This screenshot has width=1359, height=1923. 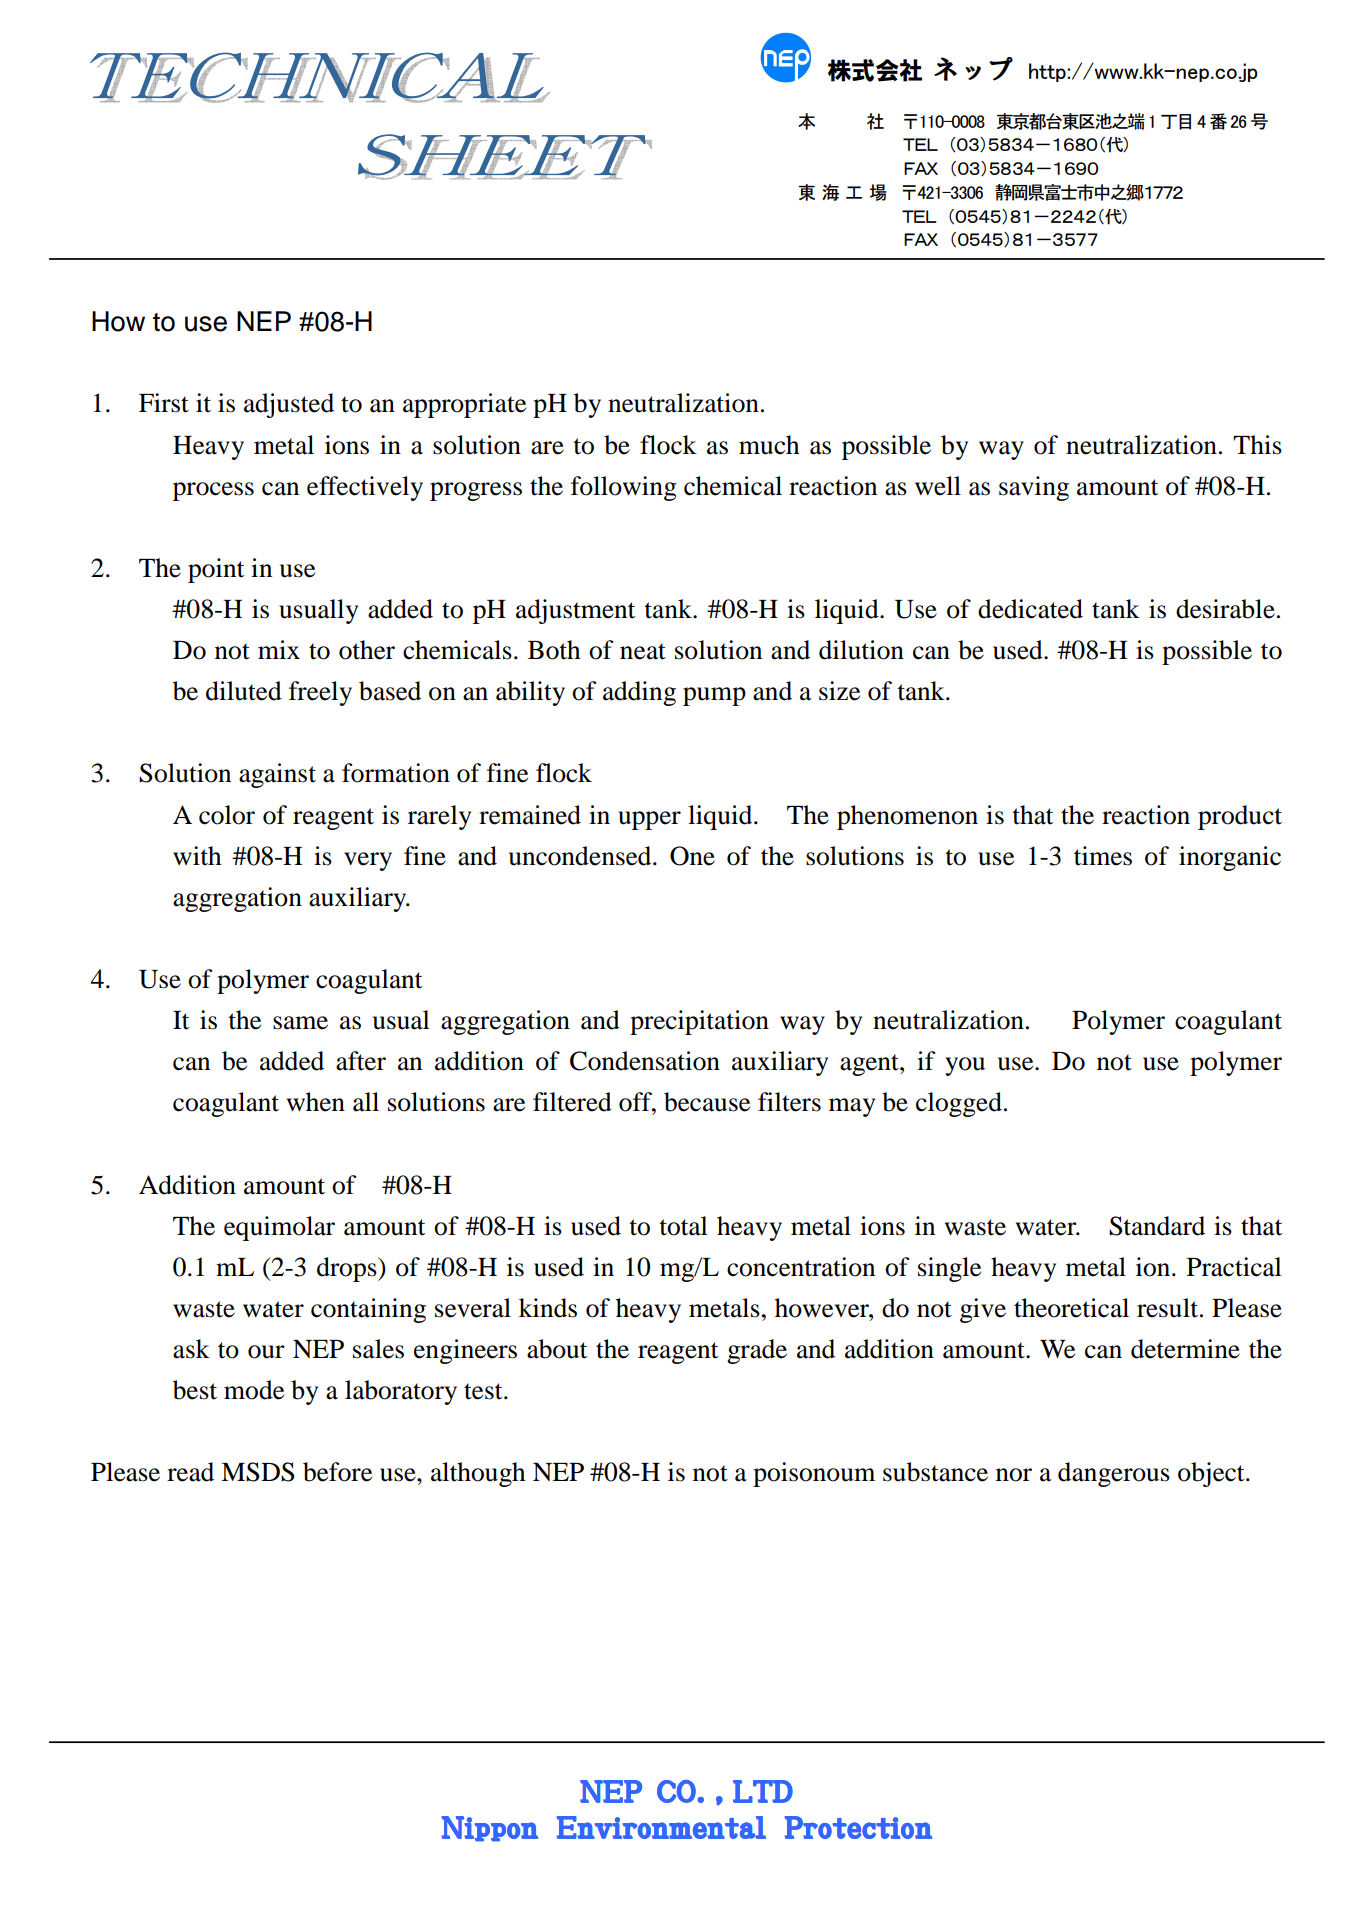 What do you see at coordinates (649, 820) in the screenshot?
I see `upper` at bounding box center [649, 820].
